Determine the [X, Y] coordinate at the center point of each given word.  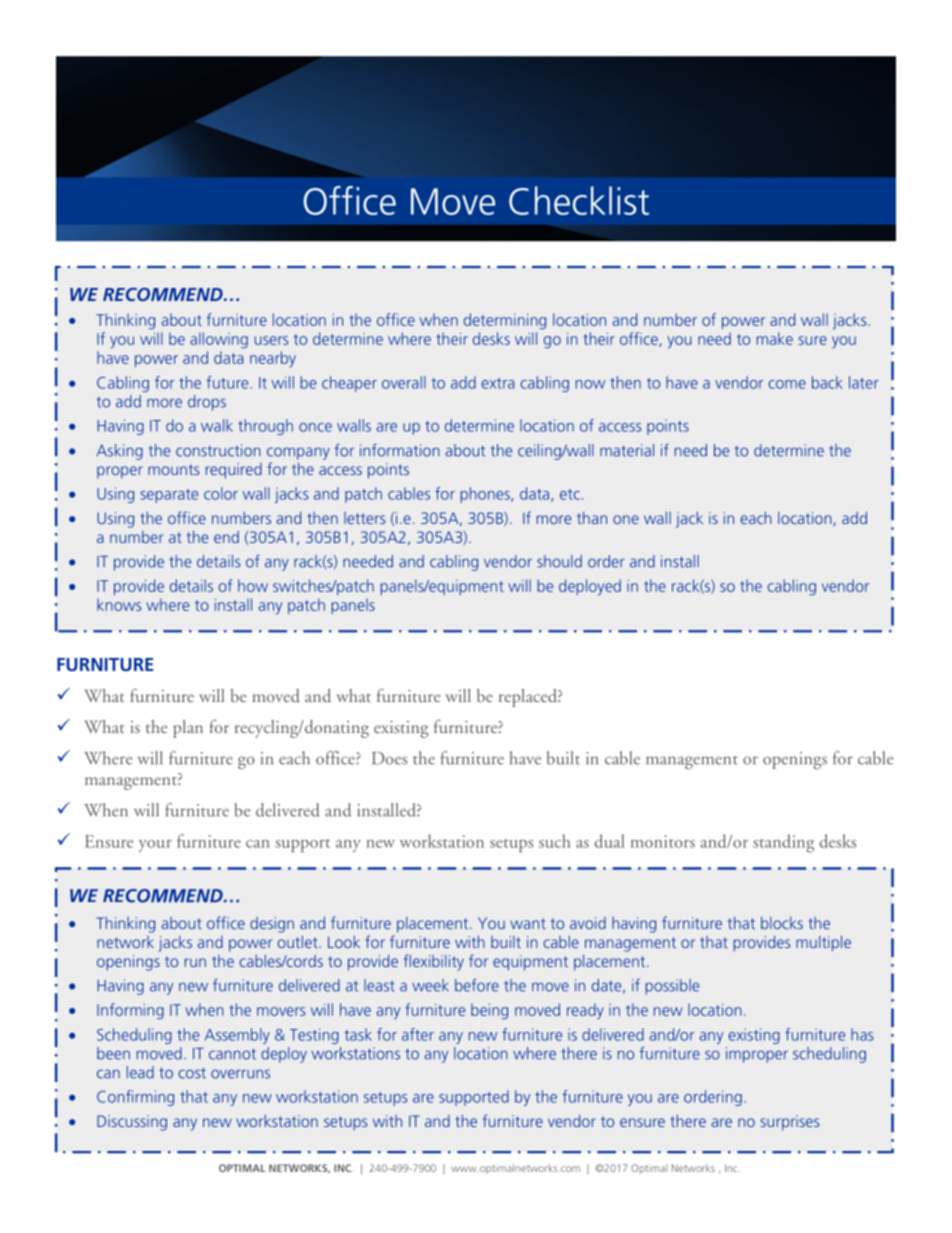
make [775, 338]
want [528, 923]
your [155, 846]
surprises [789, 1123]
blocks [782, 923]
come [787, 384]
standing [783, 843]
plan [188, 729]
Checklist [579, 200]
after [418, 1034]
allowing [219, 340]
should [559, 561]
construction [218, 450]
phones [486, 495]
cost [192, 1073]
